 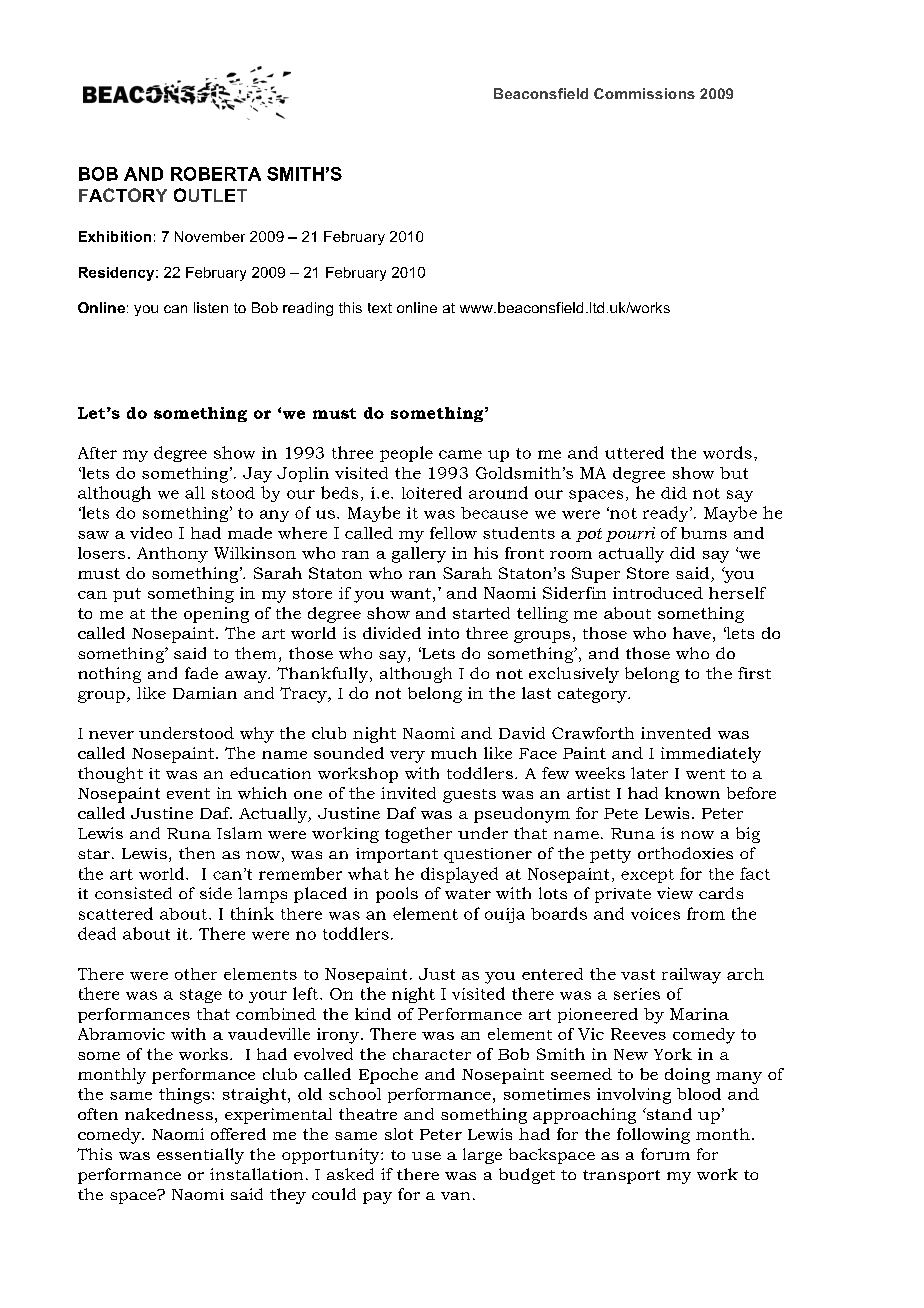 What do you see at coordinates (443, 633) in the document?
I see `into` at bounding box center [443, 633].
